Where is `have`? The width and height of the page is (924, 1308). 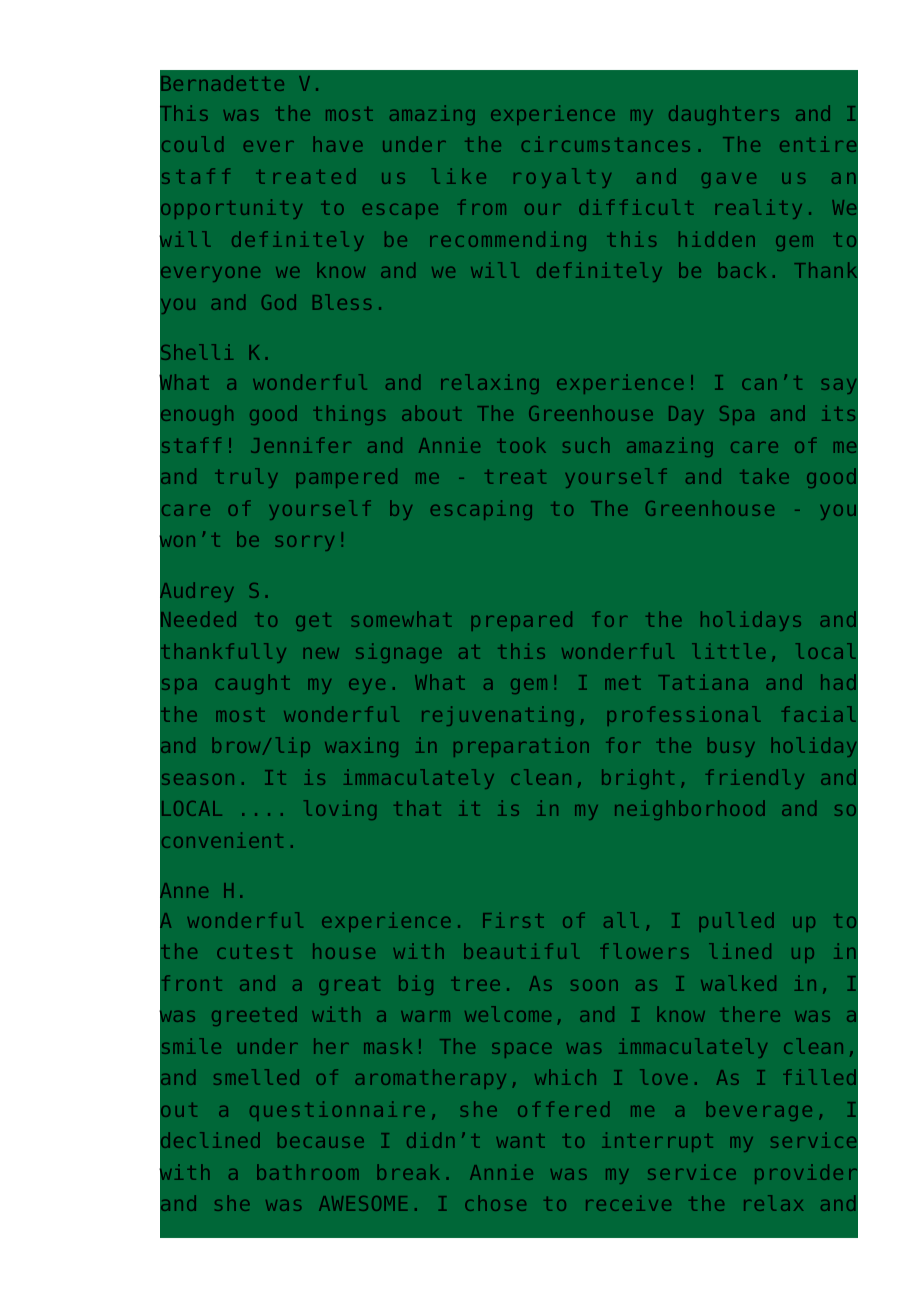 have is located at coordinates (338, 144).
